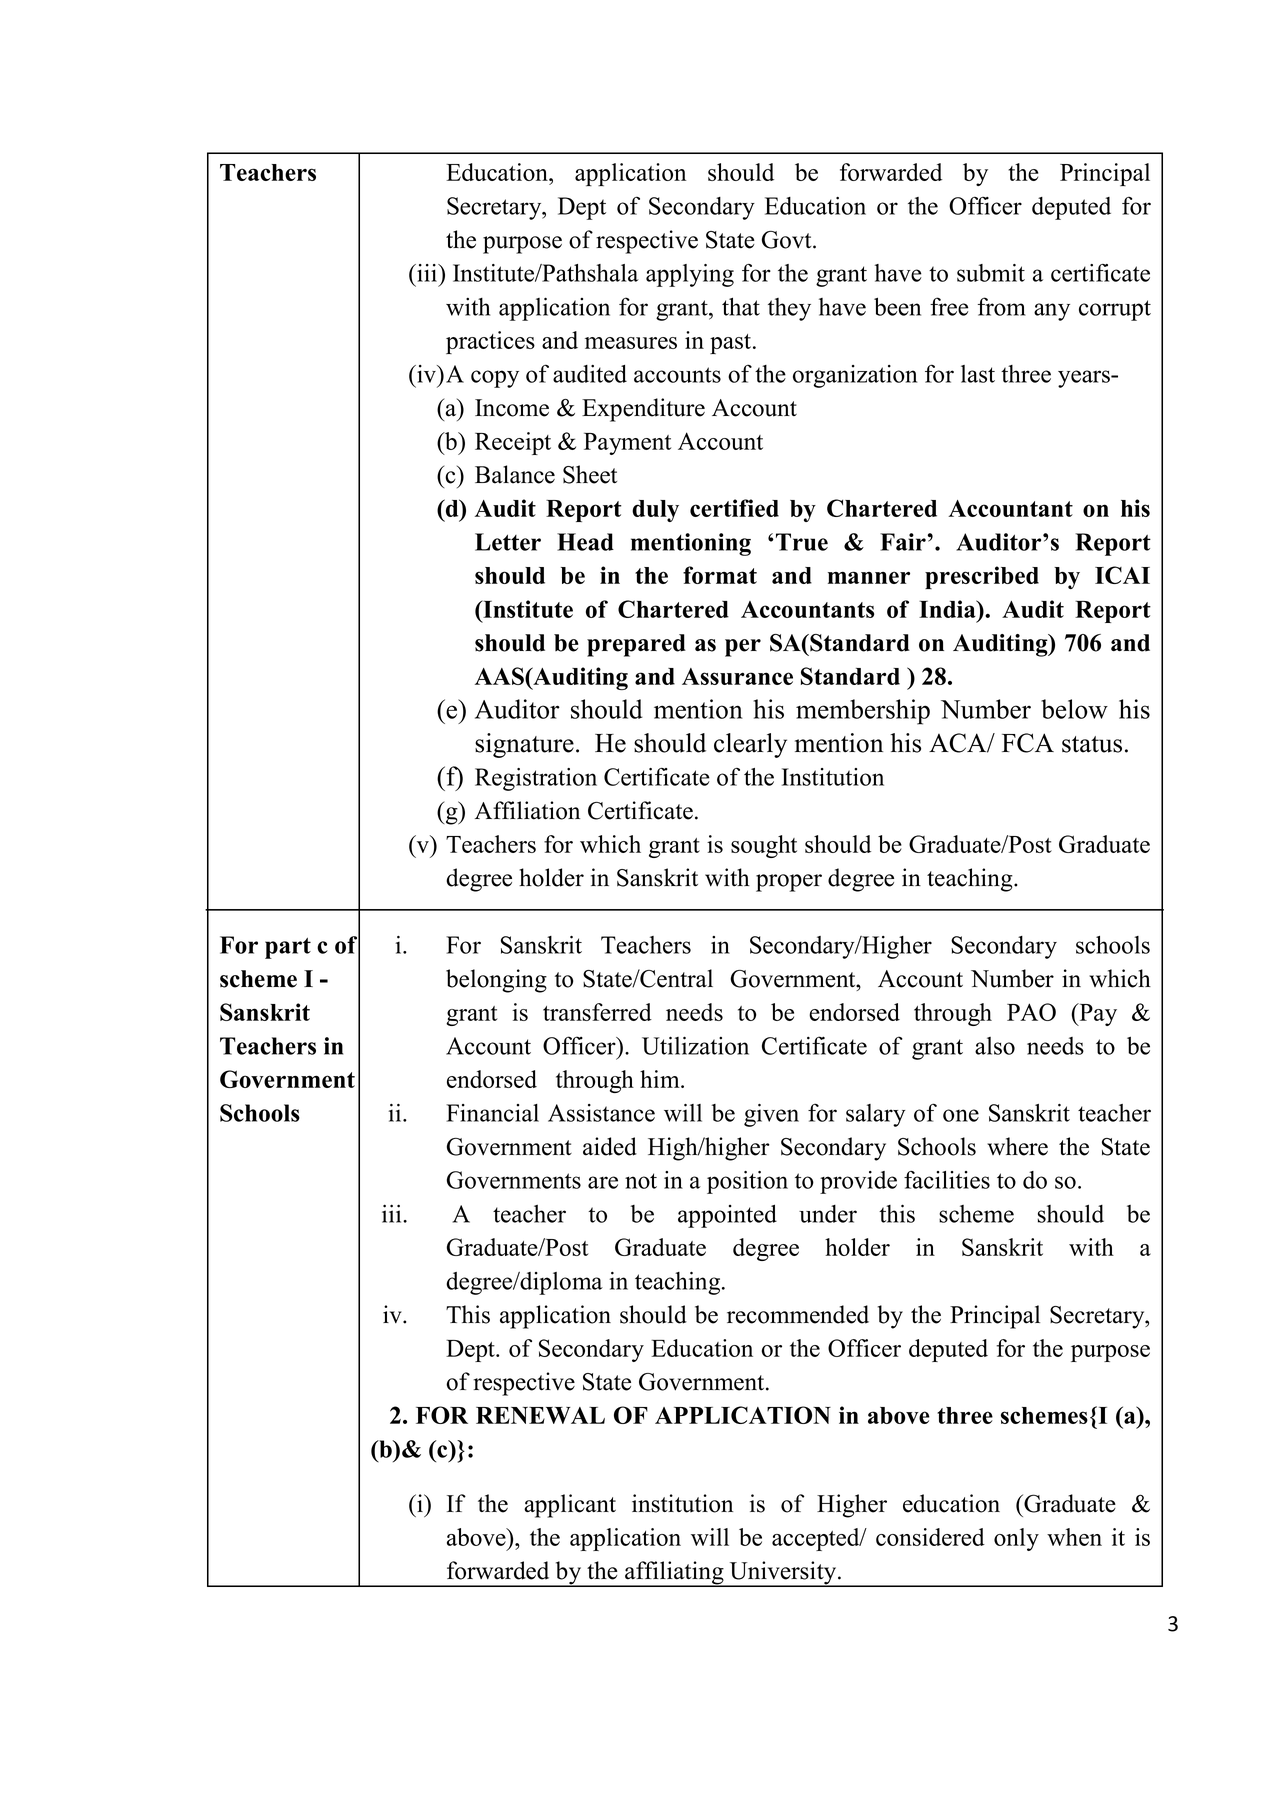 The height and width of the image is (1816, 1284). Describe the element at coordinates (789, 883) in the image. I see `proper` at that location.
